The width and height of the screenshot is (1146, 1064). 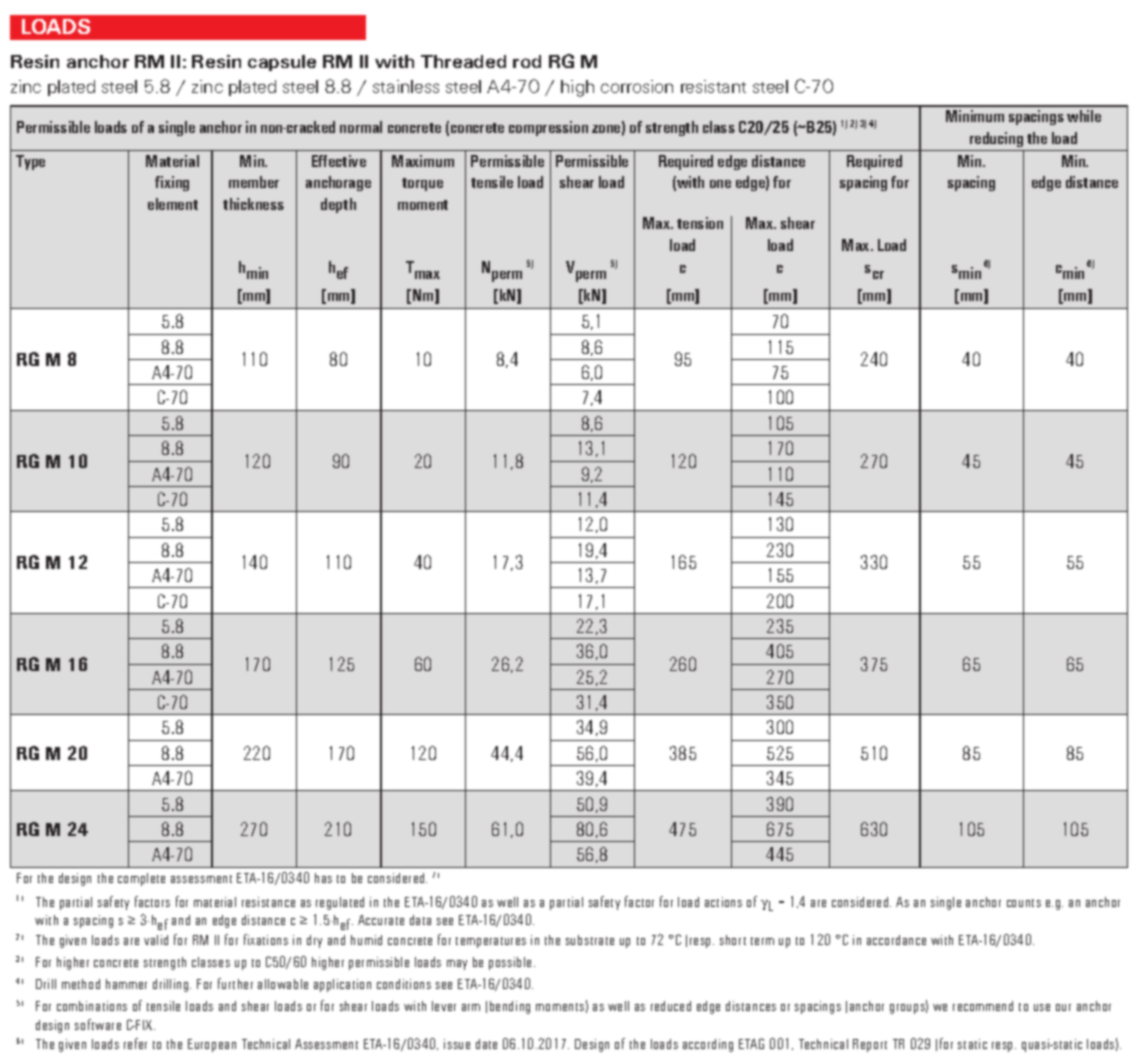 What do you see at coordinates (975, 116) in the screenshot?
I see `Minimum` at bounding box center [975, 116].
